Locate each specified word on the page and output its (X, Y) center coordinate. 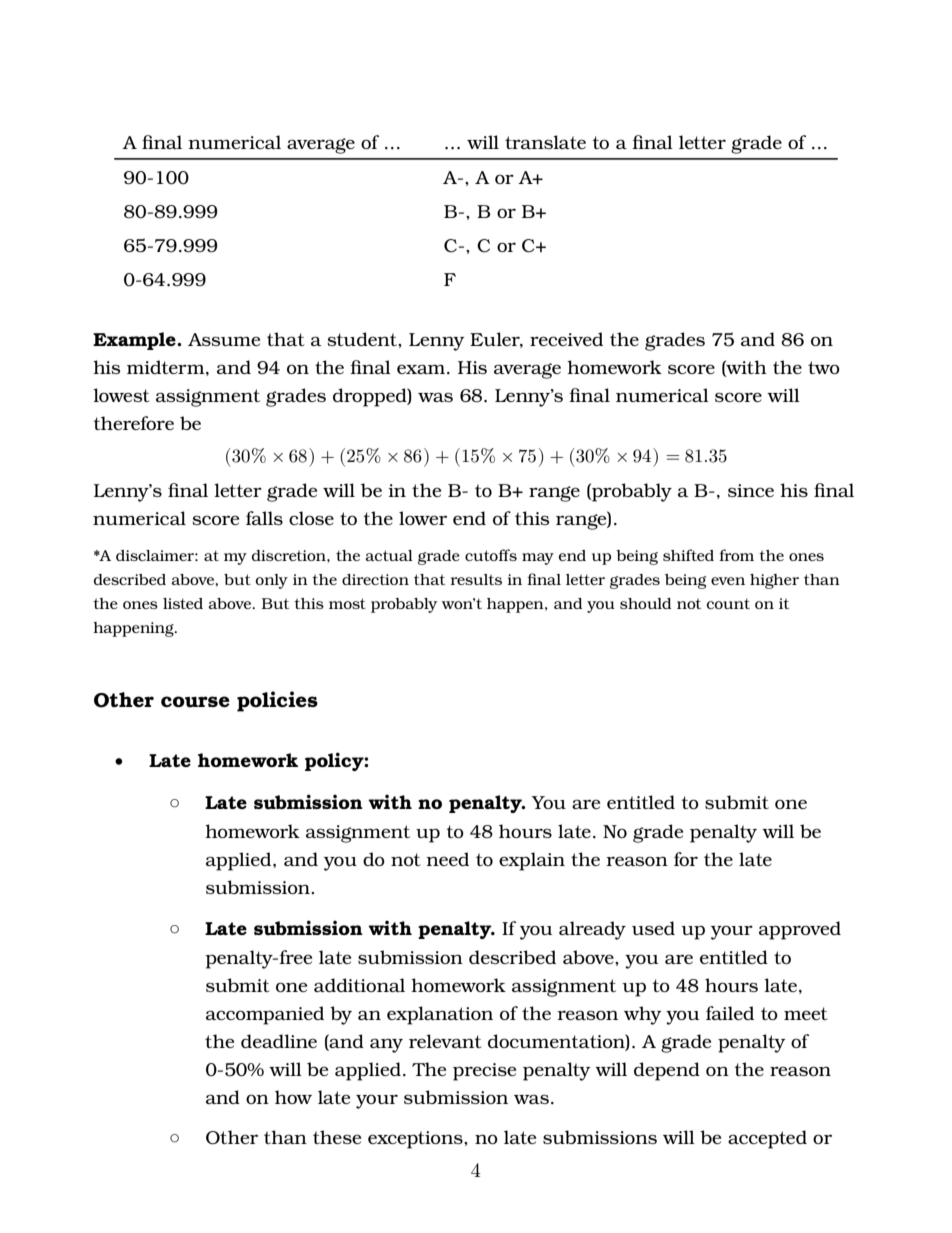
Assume (224, 339)
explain (532, 861)
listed (183, 603)
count (728, 603)
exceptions (416, 1140)
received (566, 339)
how (293, 1097)
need (447, 859)
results (476, 579)
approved (800, 930)
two (824, 367)
